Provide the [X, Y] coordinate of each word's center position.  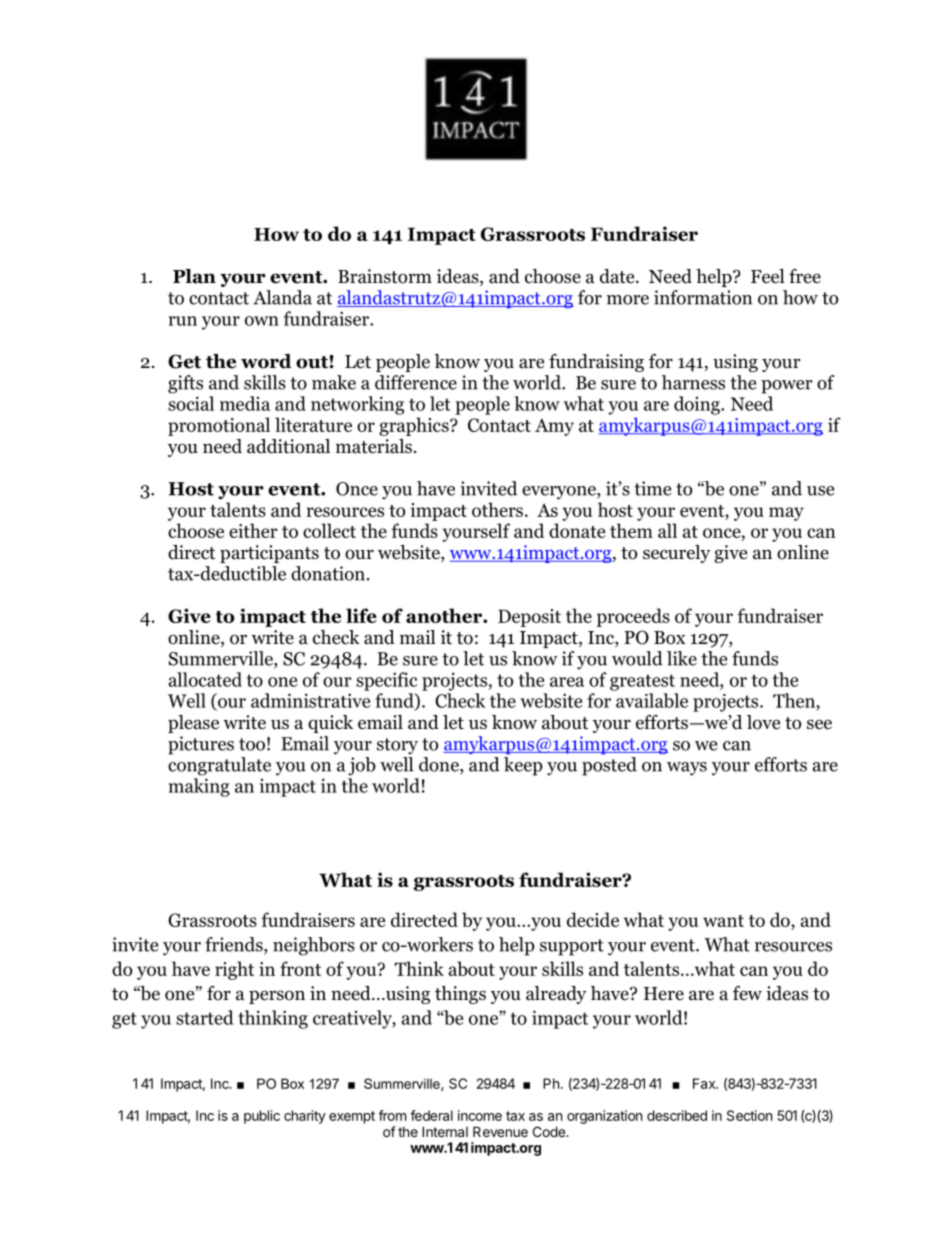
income [480, 1115]
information [703, 297]
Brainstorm [385, 276]
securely [676, 554]
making [199, 787]
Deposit [529, 618]
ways [687, 769]
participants [269, 554]
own [262, 321]
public [262, 1117]
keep [523, 766]
